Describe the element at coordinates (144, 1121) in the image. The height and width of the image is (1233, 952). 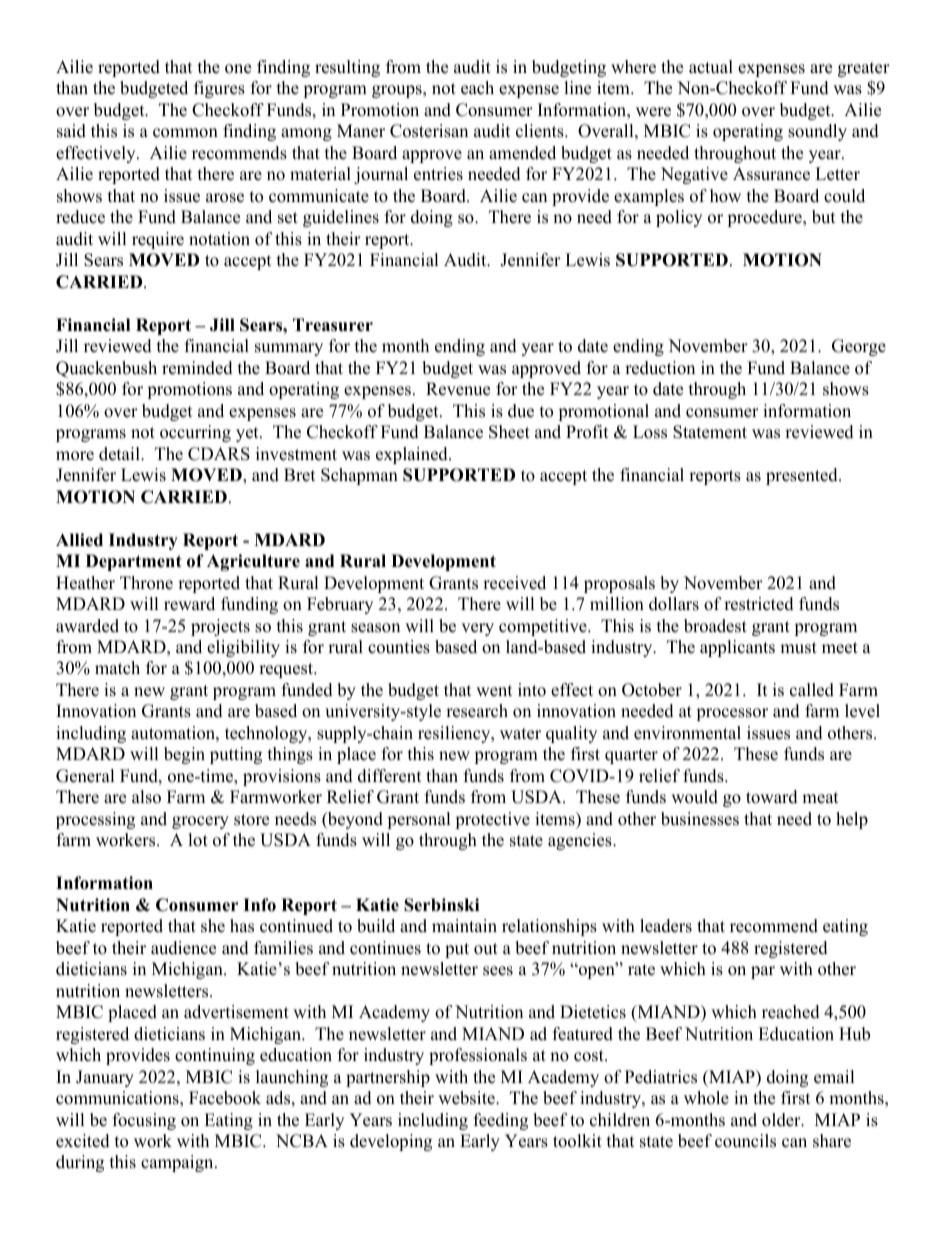
I see `focusing` at that location.
